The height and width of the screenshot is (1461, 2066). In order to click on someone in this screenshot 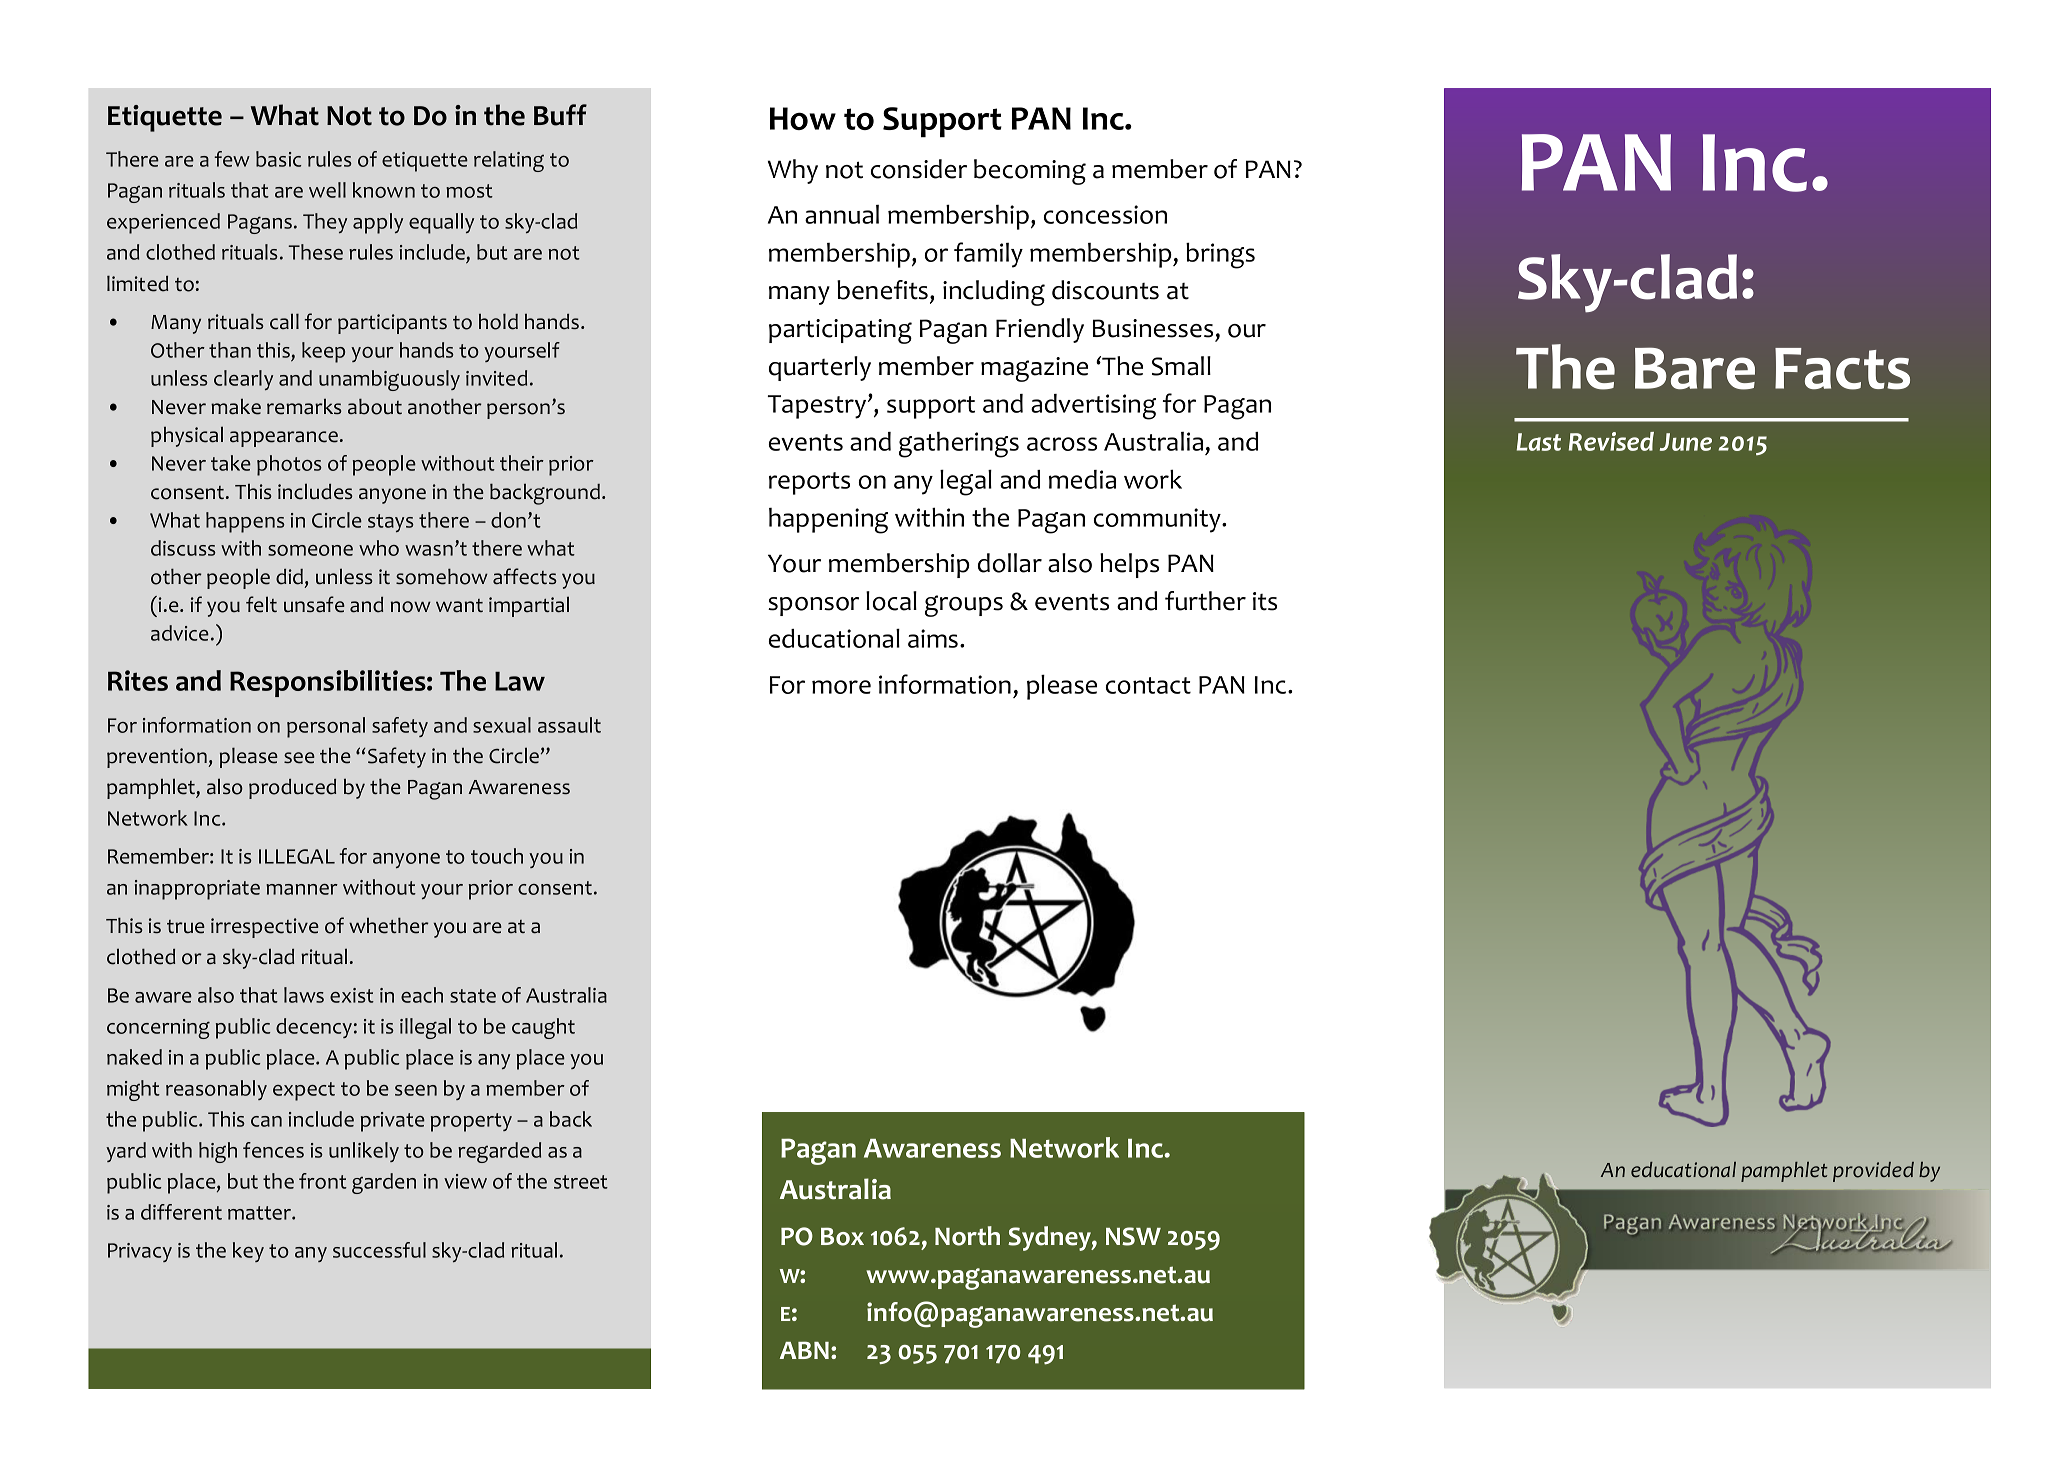, I will do `click(310, 550)`.
